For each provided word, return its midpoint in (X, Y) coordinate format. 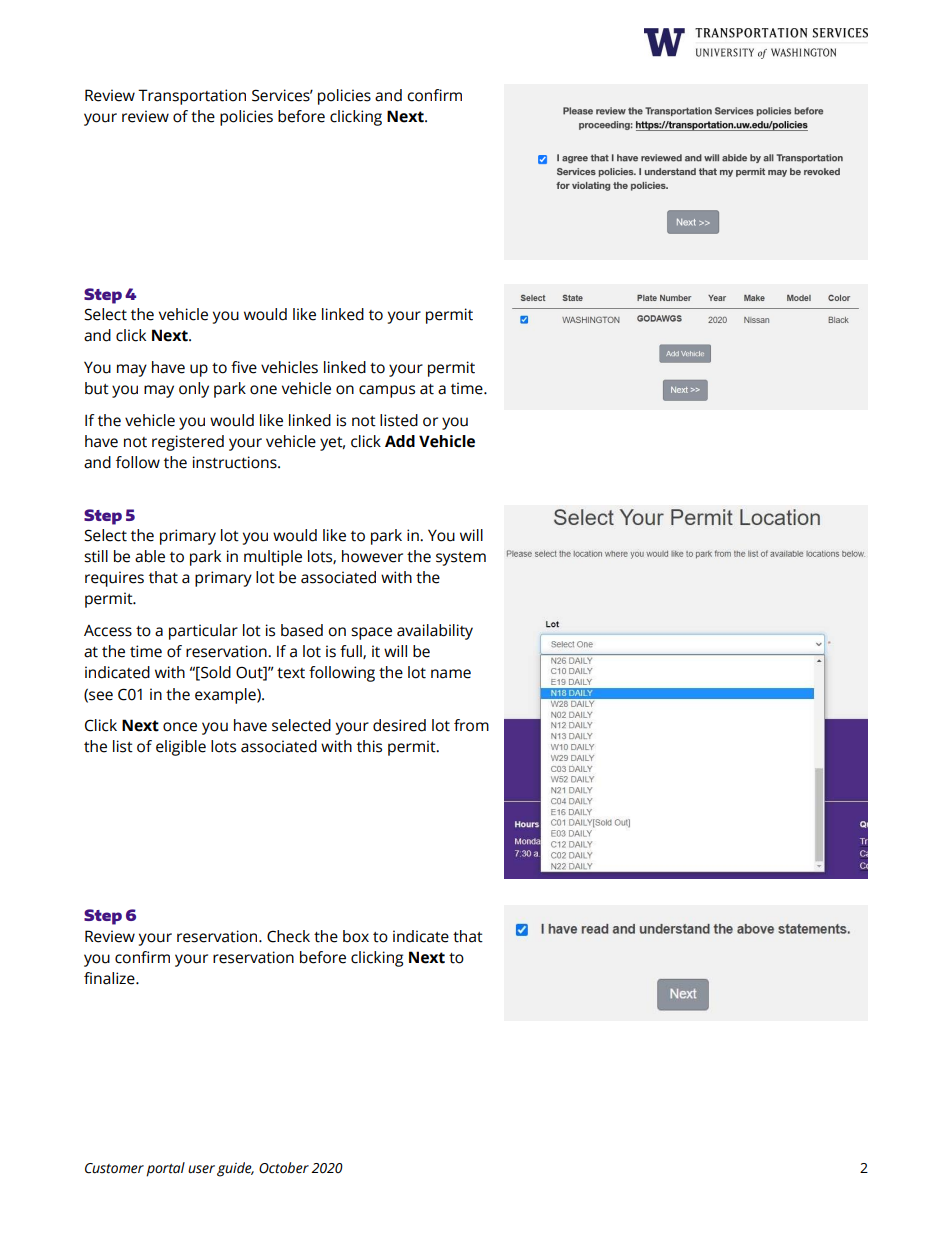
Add (400, 441)
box (356, 936)
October (284, 1168)
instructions (236, 462)
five (244, 367)
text (291, 673)
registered (188, 443)
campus (387, 391)
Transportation (192, 97)
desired (399, 725)
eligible (181, 748)
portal (165, 1169)
